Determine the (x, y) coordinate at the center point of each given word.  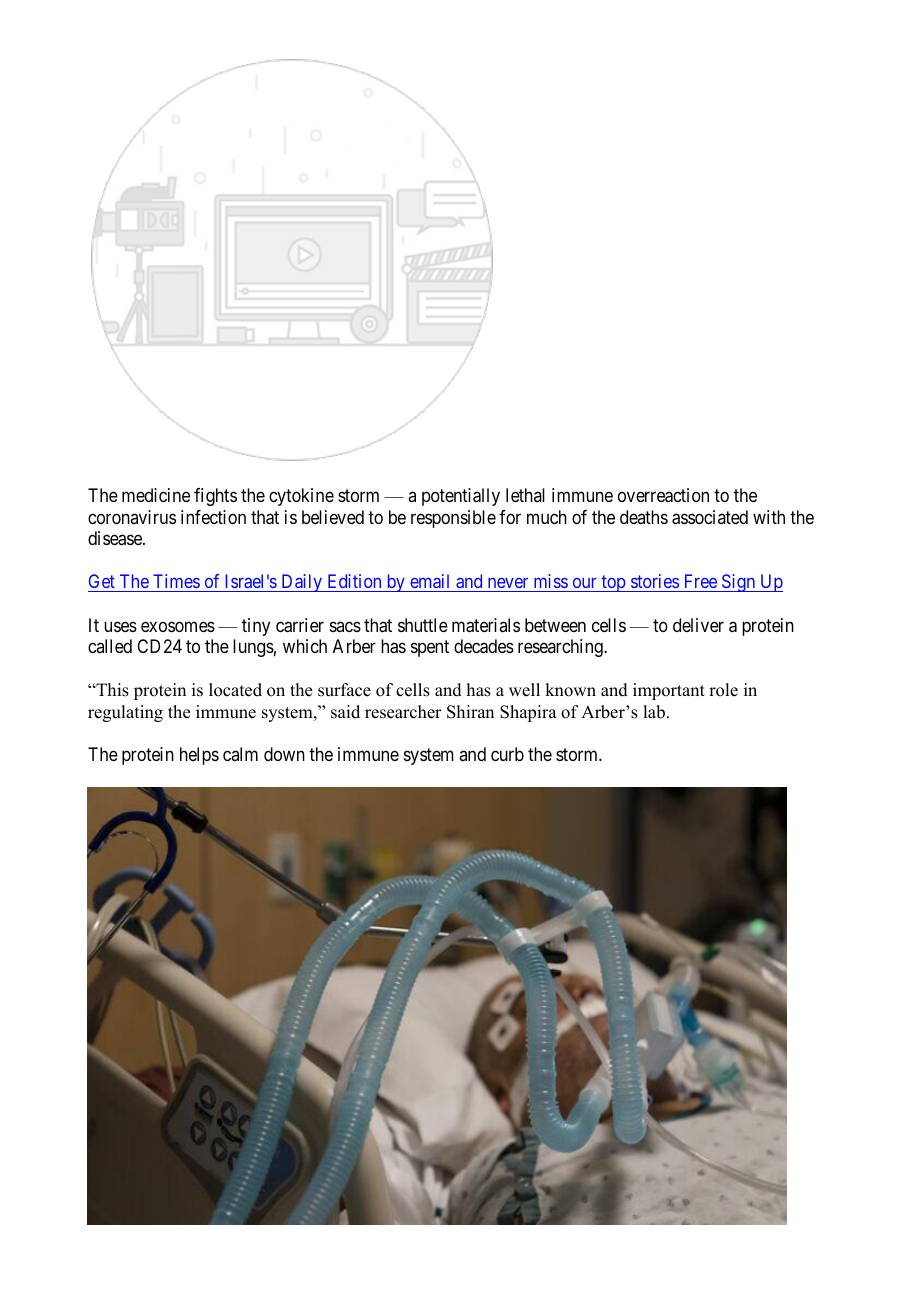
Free (701, 581)
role (723, 690)
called (110, 646)
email (429, 581)
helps (199, 756)
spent (430, 648)
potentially (461, 497)
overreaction (663, 495)
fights (215, 497)
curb (507, 754)
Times (176, 581)
